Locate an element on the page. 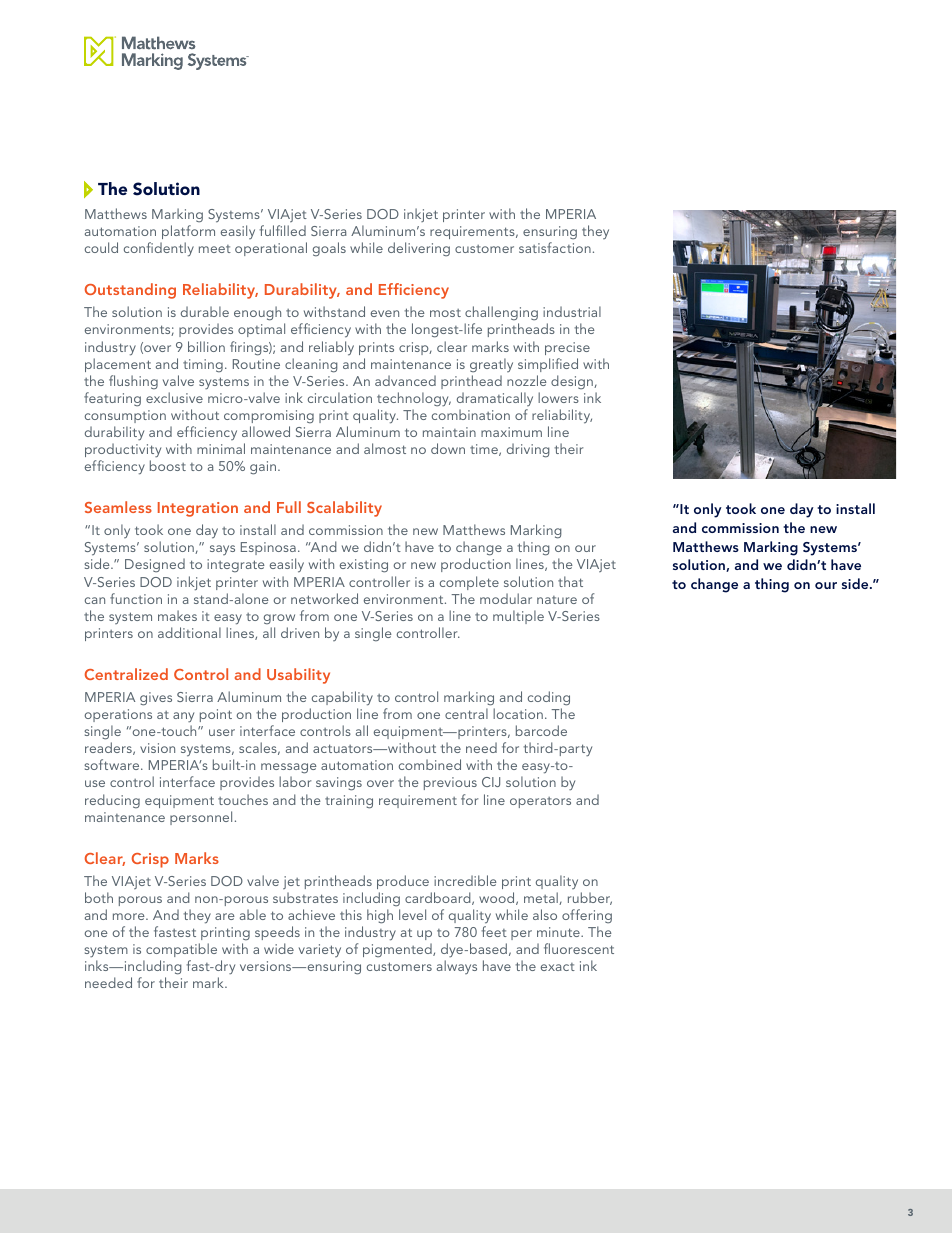 The height and width of the document is (1233, 952). satisfaction is located at coordinates (555, 247).
